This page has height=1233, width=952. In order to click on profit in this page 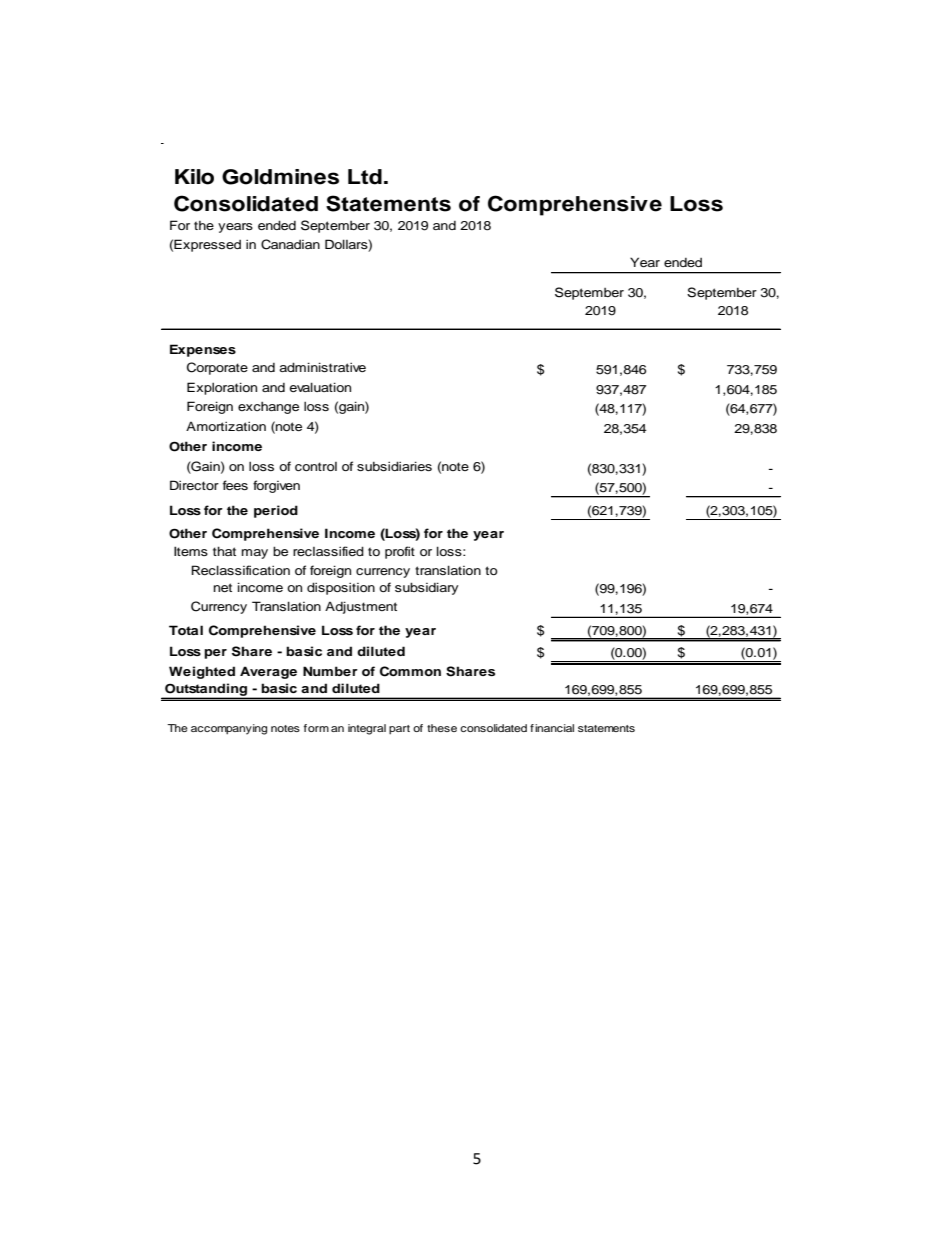, I will do `click(400, 552)`.
